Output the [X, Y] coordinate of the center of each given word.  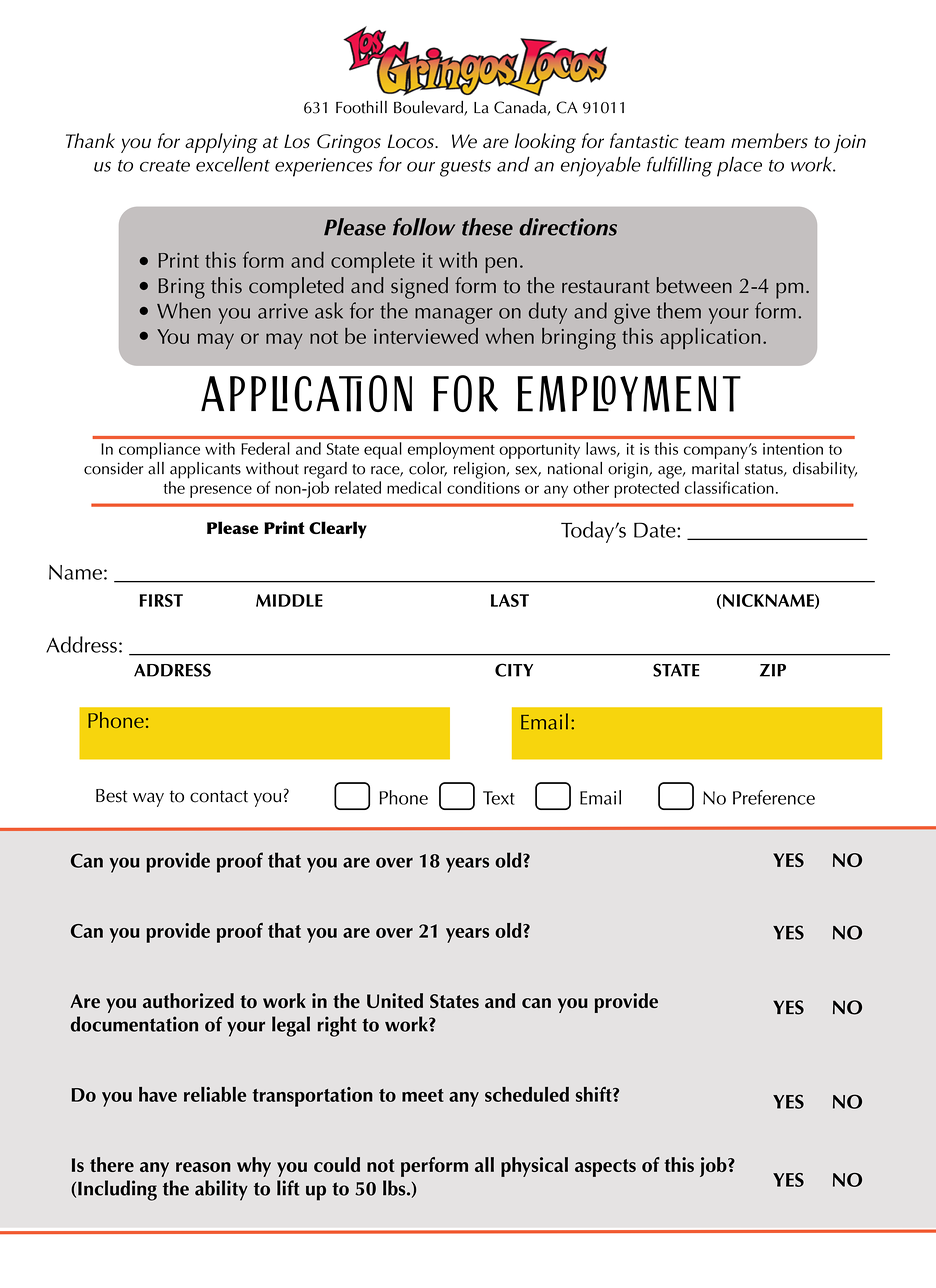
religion [480, 470]
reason [203, 1167]
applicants [205, 470]
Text [499, 798]
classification [729, 487]
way [148, 799]
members [769, 141]
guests [465, 168]
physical [534, 1167]
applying [221, 143]
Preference [774, 797]
